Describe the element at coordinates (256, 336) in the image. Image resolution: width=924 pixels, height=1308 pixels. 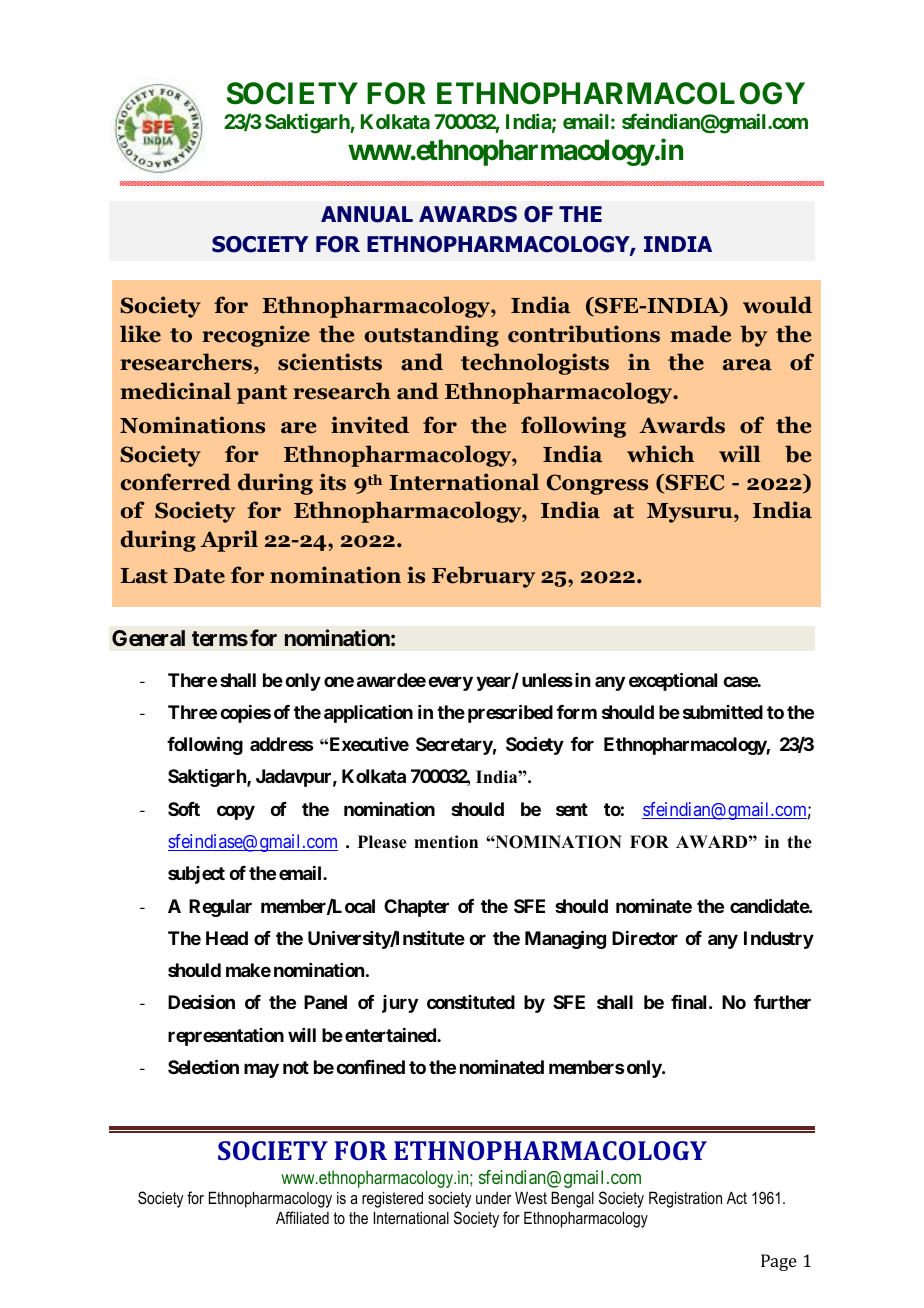
I see `recognize` at that location.
